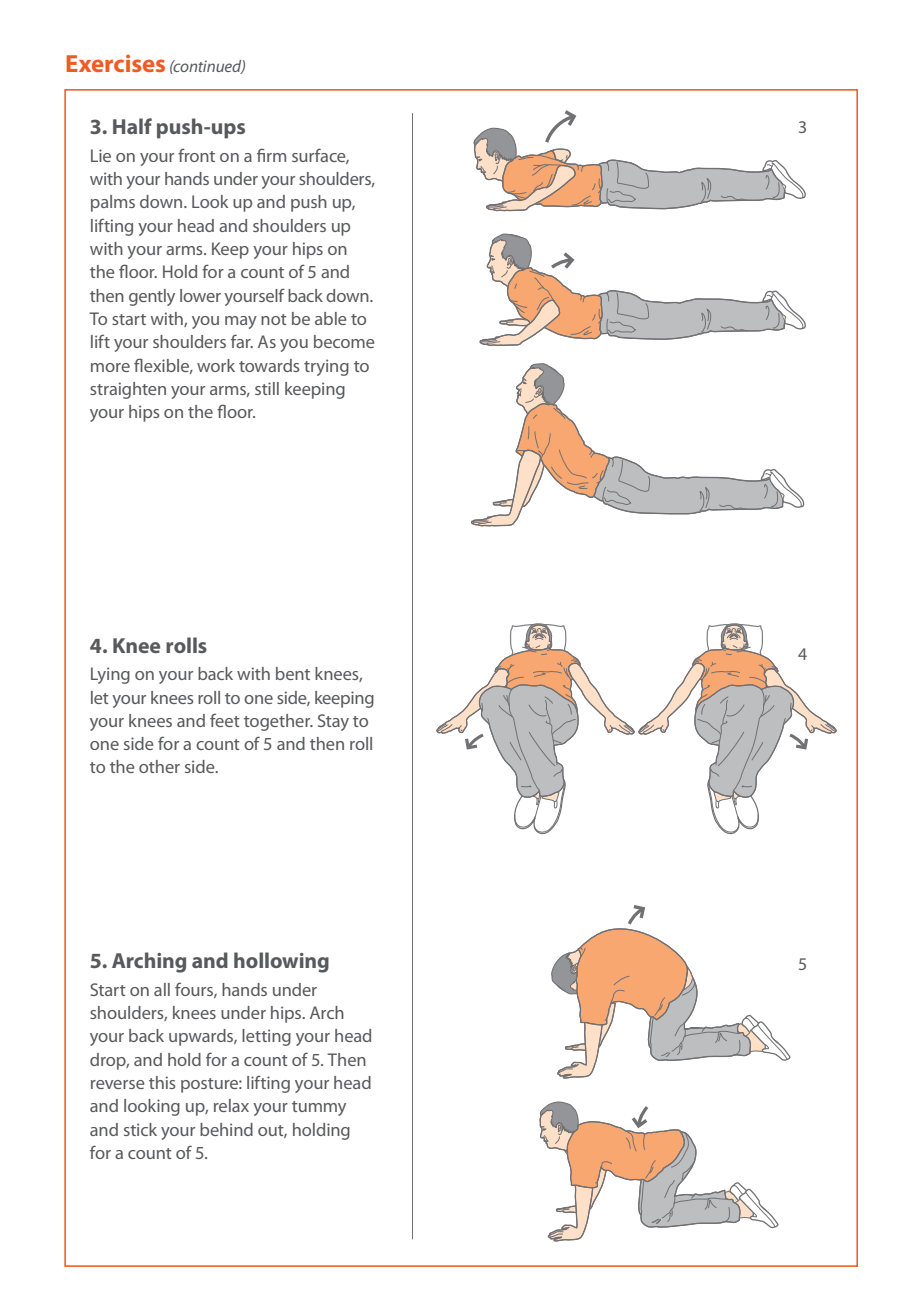 This screenshot has width=924, height=1308. What do you see at coordinates (132, 126) in the screenshot?
I see `Half` at bounding box center [132, 126].
